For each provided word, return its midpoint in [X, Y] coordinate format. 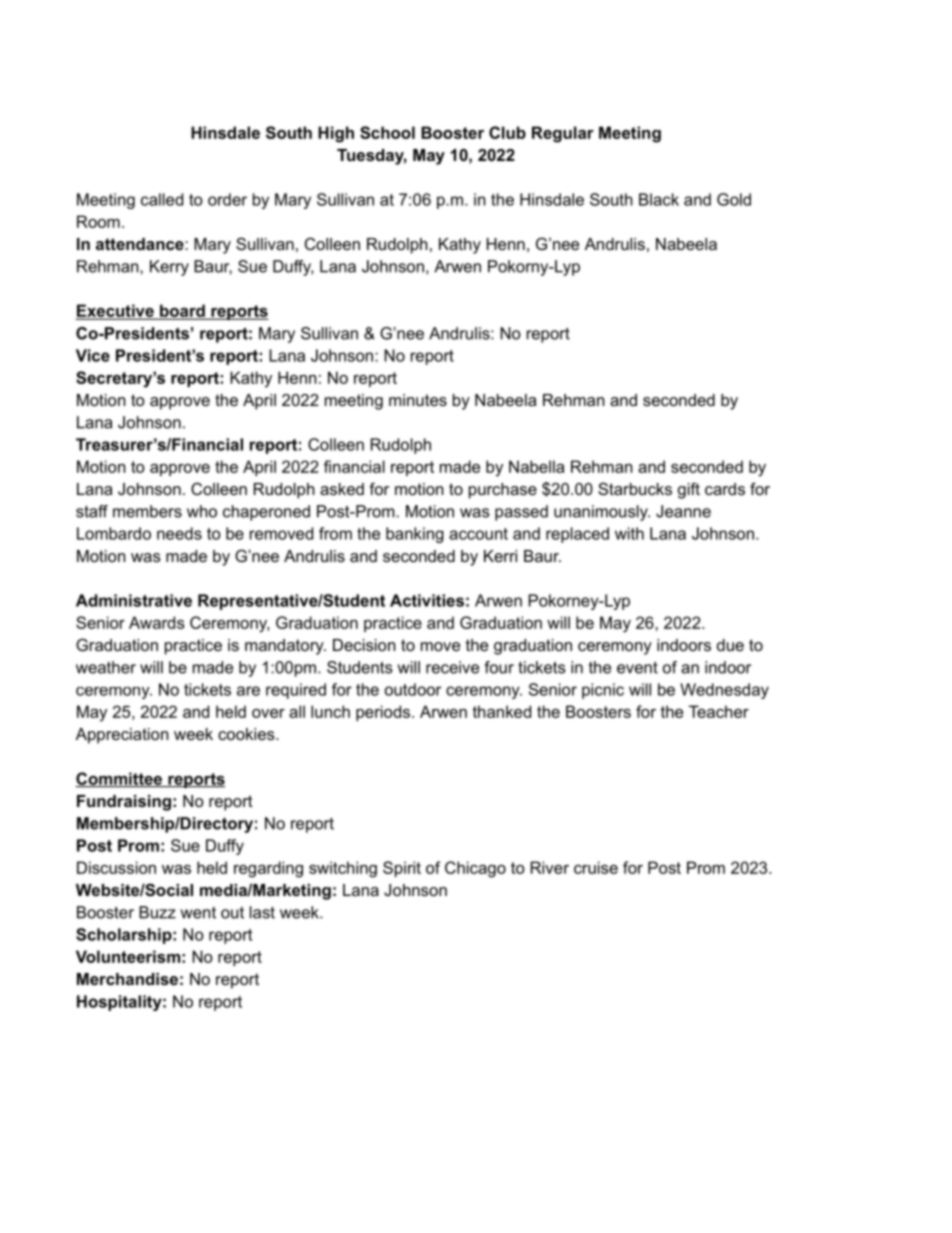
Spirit [402, 869]
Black [659, 199]
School [387, 132]
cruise [596, 867]
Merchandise [127, 979]
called [162, 199]
